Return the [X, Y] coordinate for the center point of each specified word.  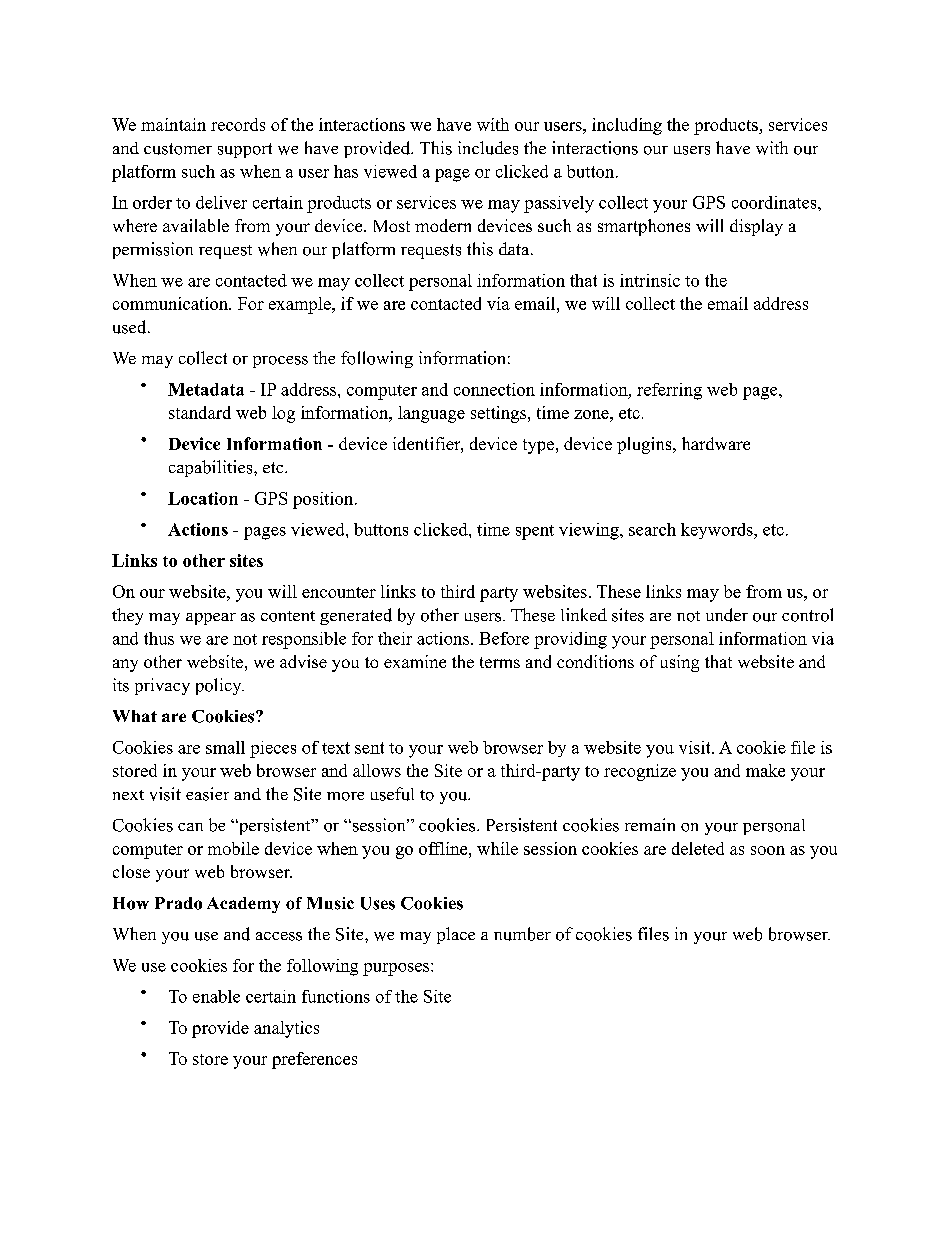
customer [178, 149]
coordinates [775, 202]
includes [488, 148]
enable [216, 996]
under [727, 615]
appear [211, 619]
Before [504, 638]
